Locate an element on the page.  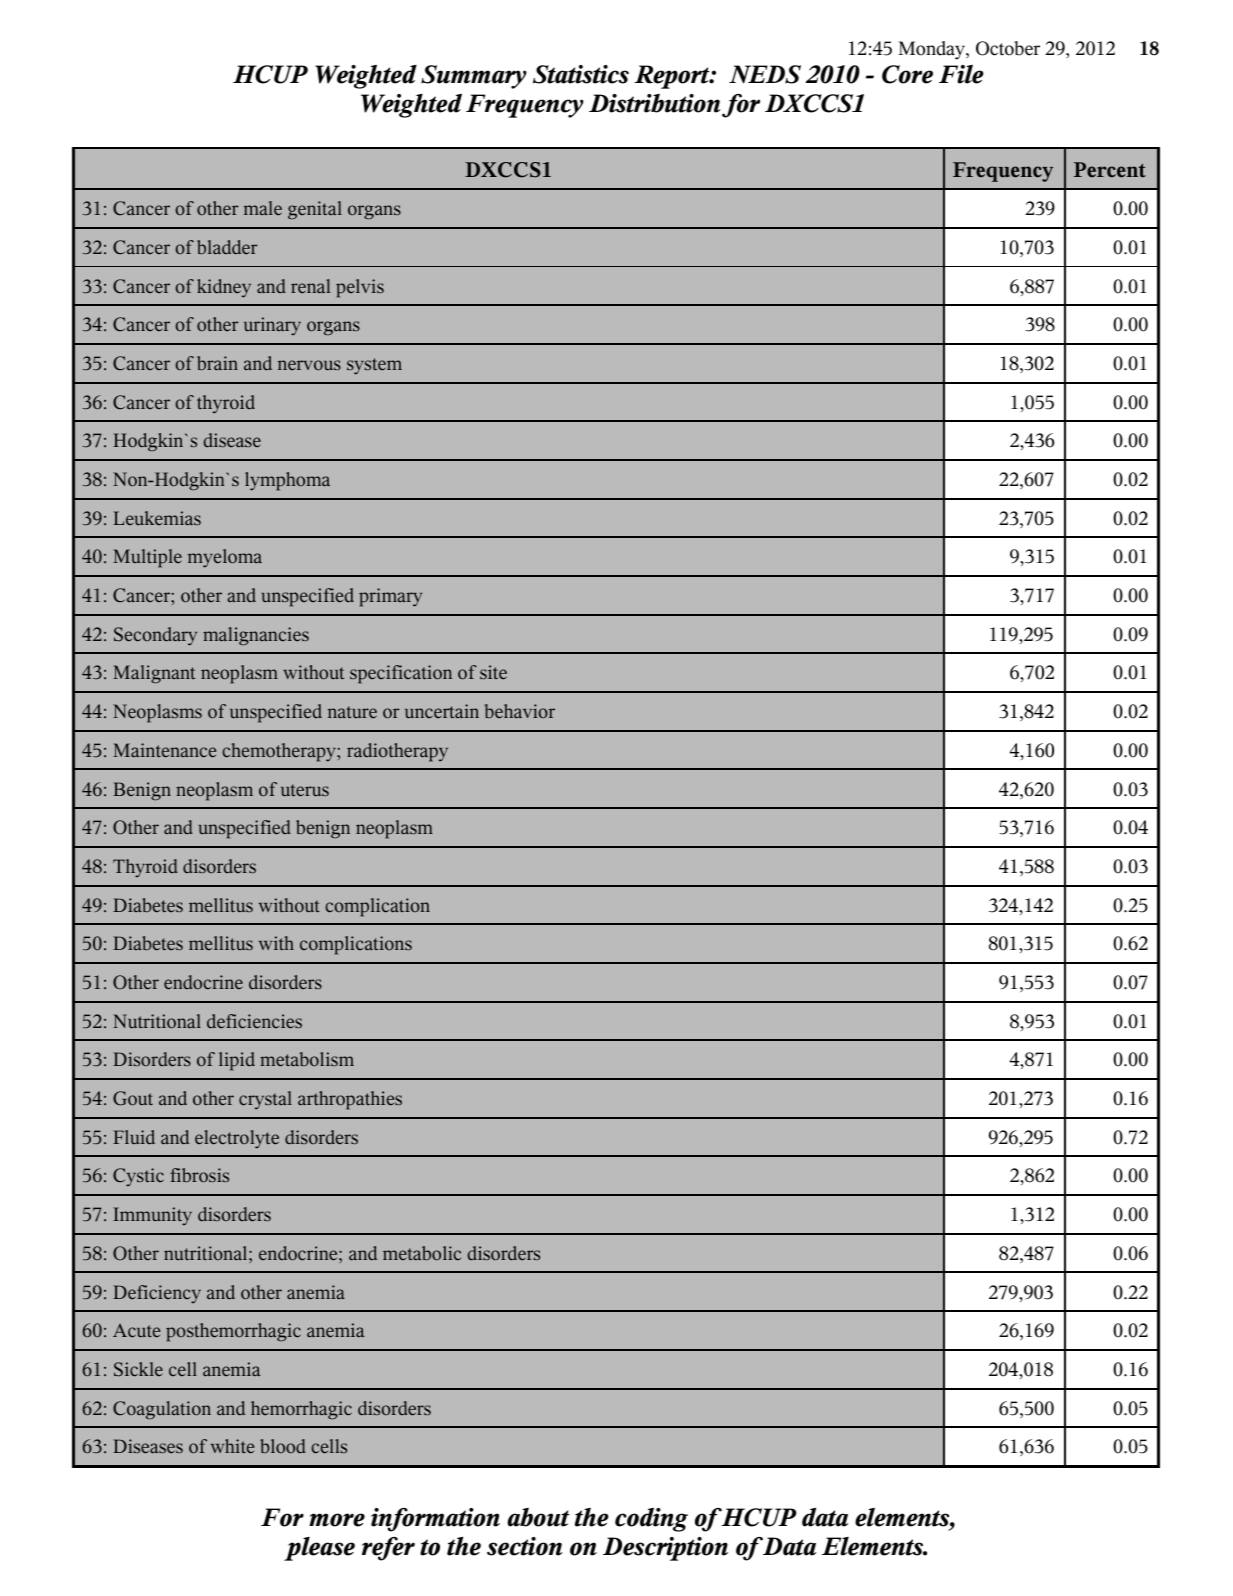
system is located at coordinates (374, 366).
